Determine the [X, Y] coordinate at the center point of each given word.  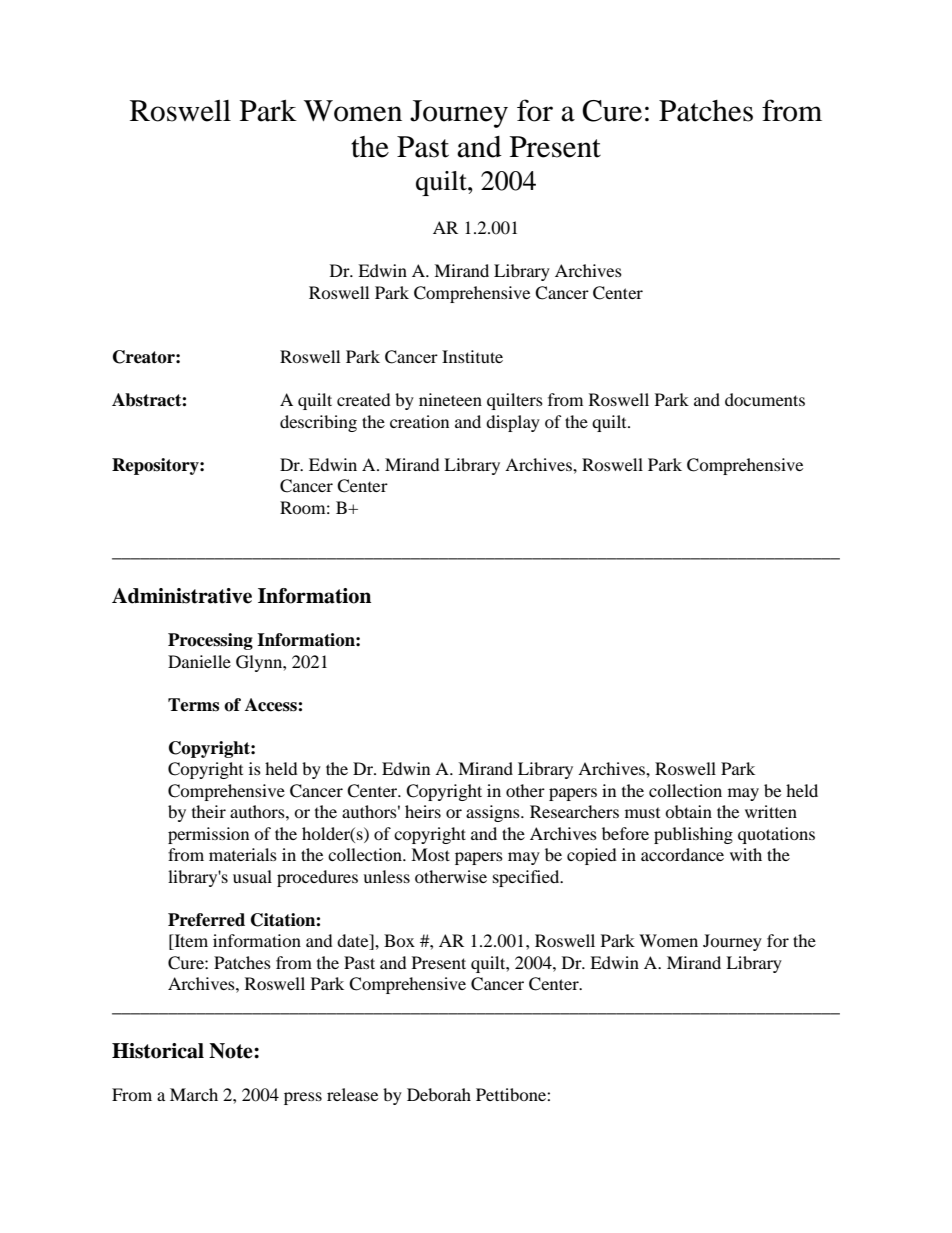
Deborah [439, 1094]
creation [419, 421]
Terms [193, 705]
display [513, 423]
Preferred [206, 920]
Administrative [182, 596]
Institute [472, 356]
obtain [688, 811]
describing [318, 423]
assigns [494, 813]
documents [765, 399]
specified [527, 878]
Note [232, 1051]
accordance [682, 854]
